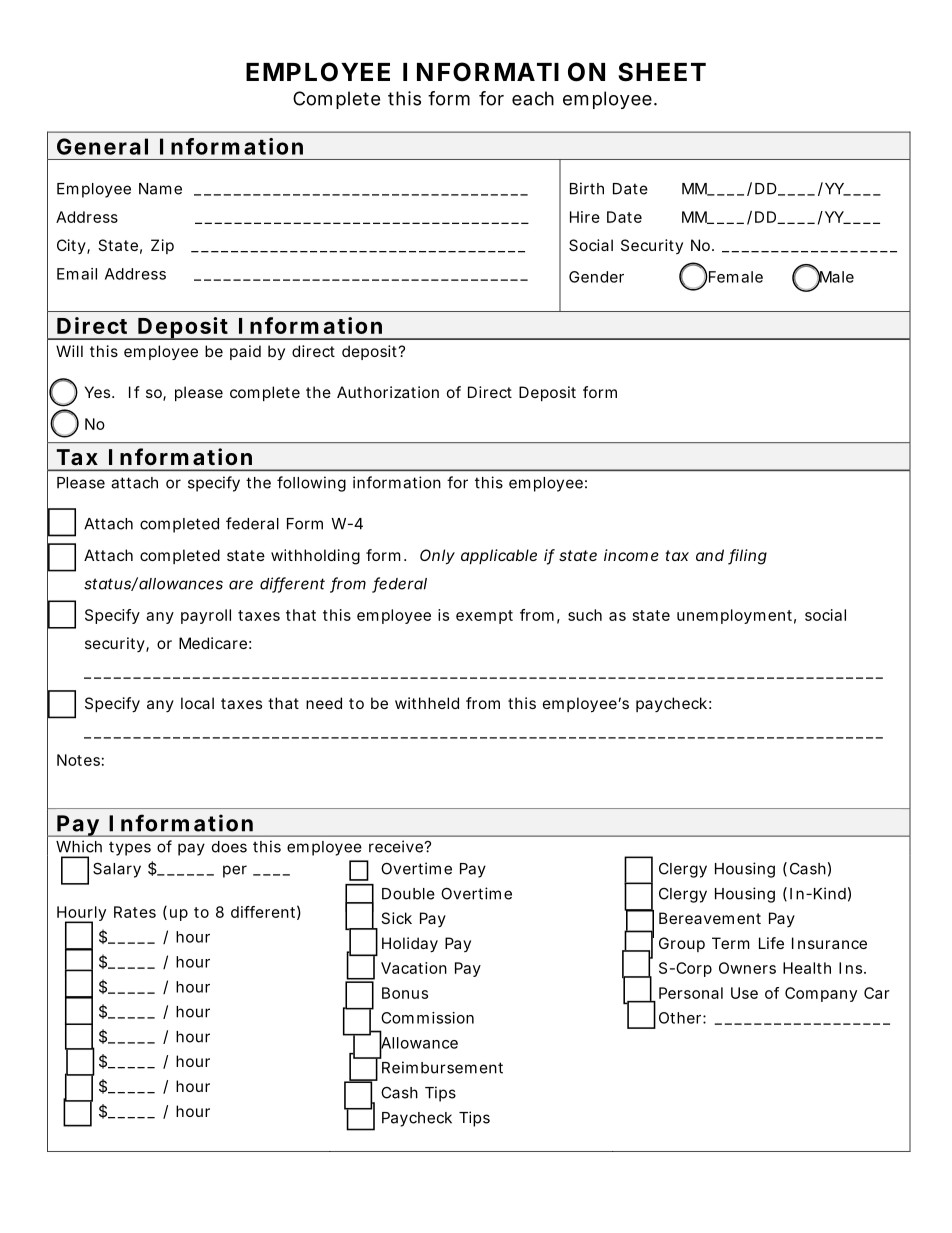 The height and width of the document is (1233, 952). What do you see at coordinates (130, 848) in the document?
I see `types` at bounding box center [130, 848].
